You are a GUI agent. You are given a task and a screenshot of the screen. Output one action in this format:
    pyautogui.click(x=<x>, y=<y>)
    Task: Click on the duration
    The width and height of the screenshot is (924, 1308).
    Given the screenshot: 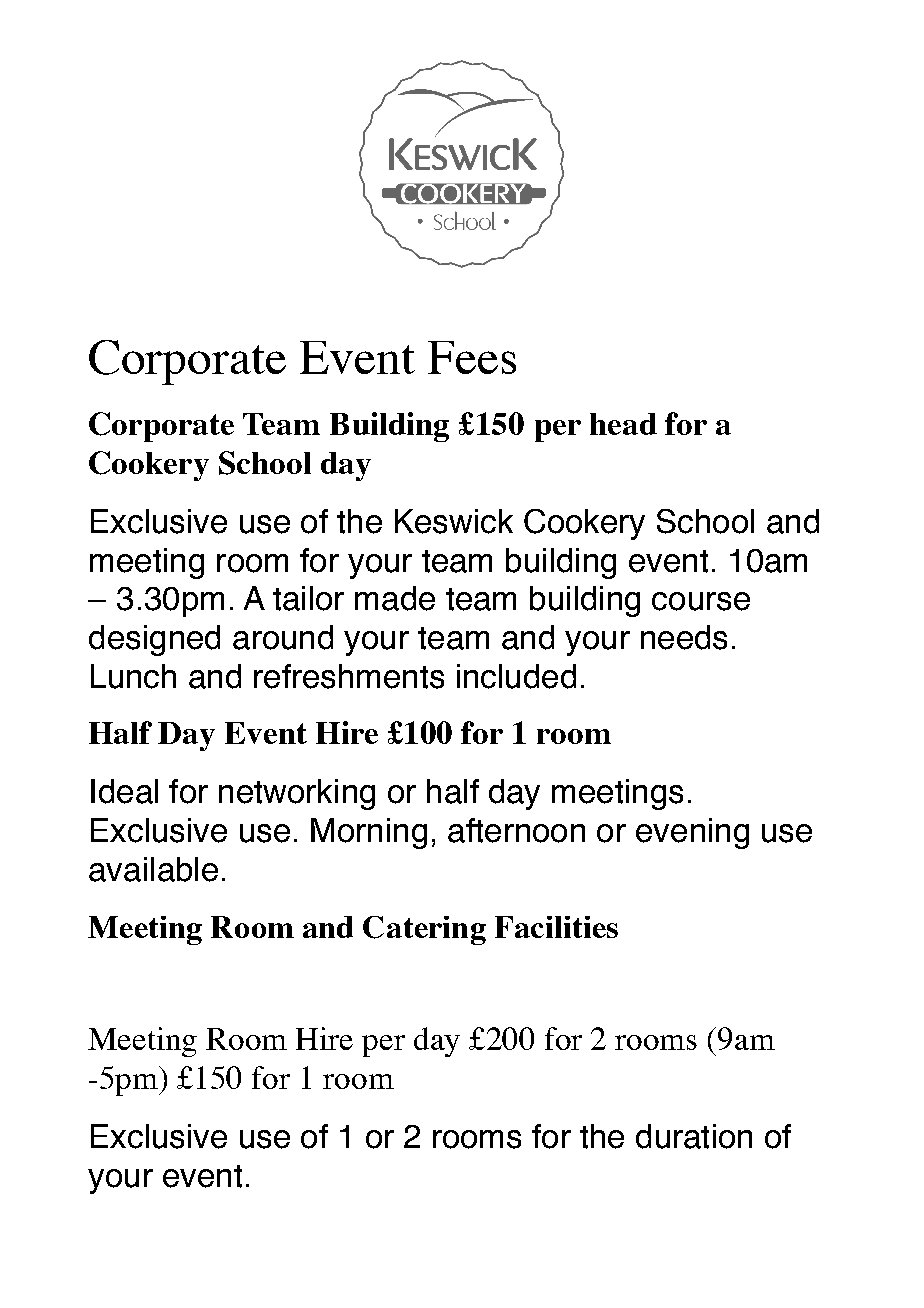 What is the action you would take?
    pyautogui.click(x=694, y=1136)
